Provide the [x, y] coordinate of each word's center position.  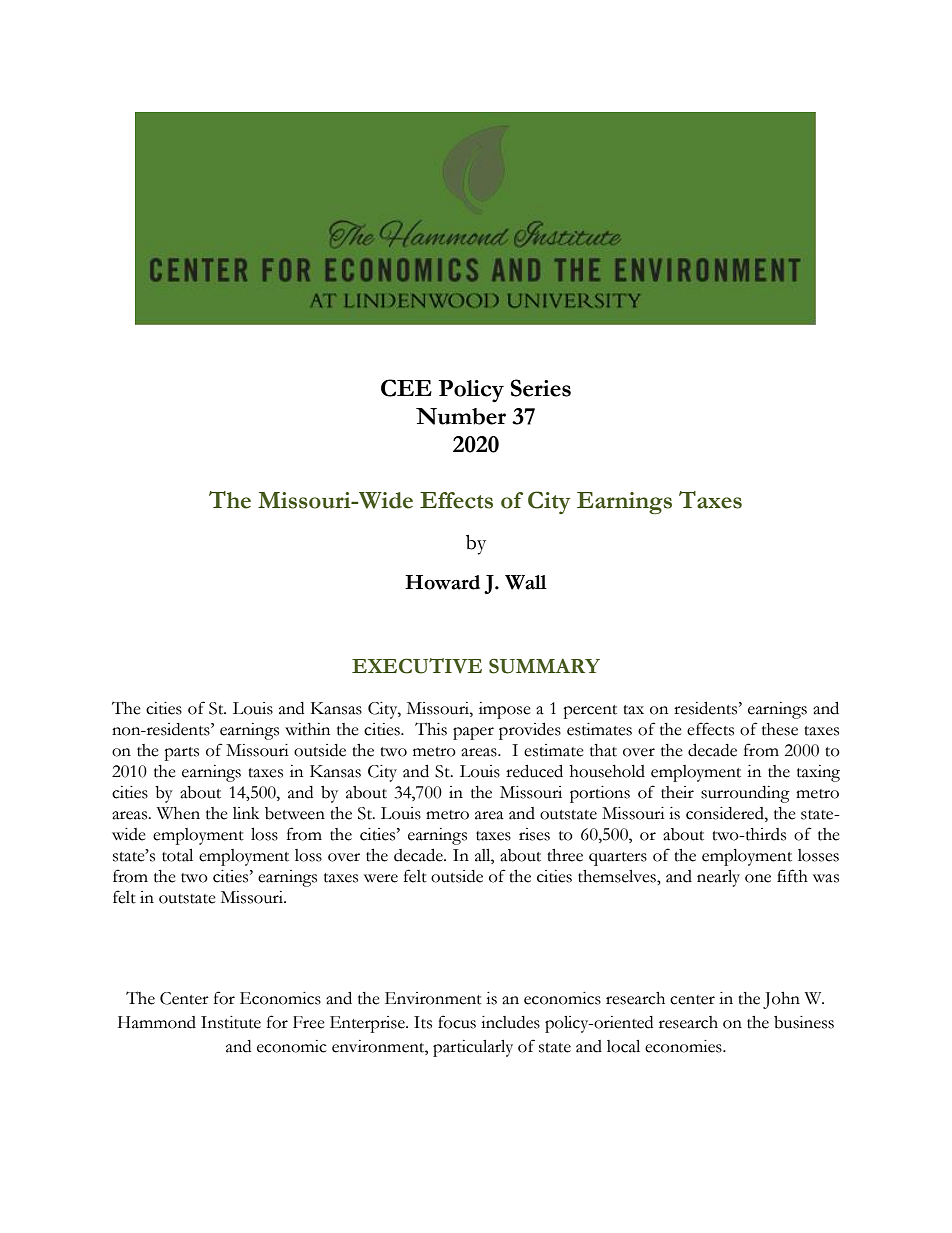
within [307, 729]
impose [505, 710]
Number [461, 416]
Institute [231, 1022]
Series [540, 388]
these [780, 729]
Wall [526, 582]
